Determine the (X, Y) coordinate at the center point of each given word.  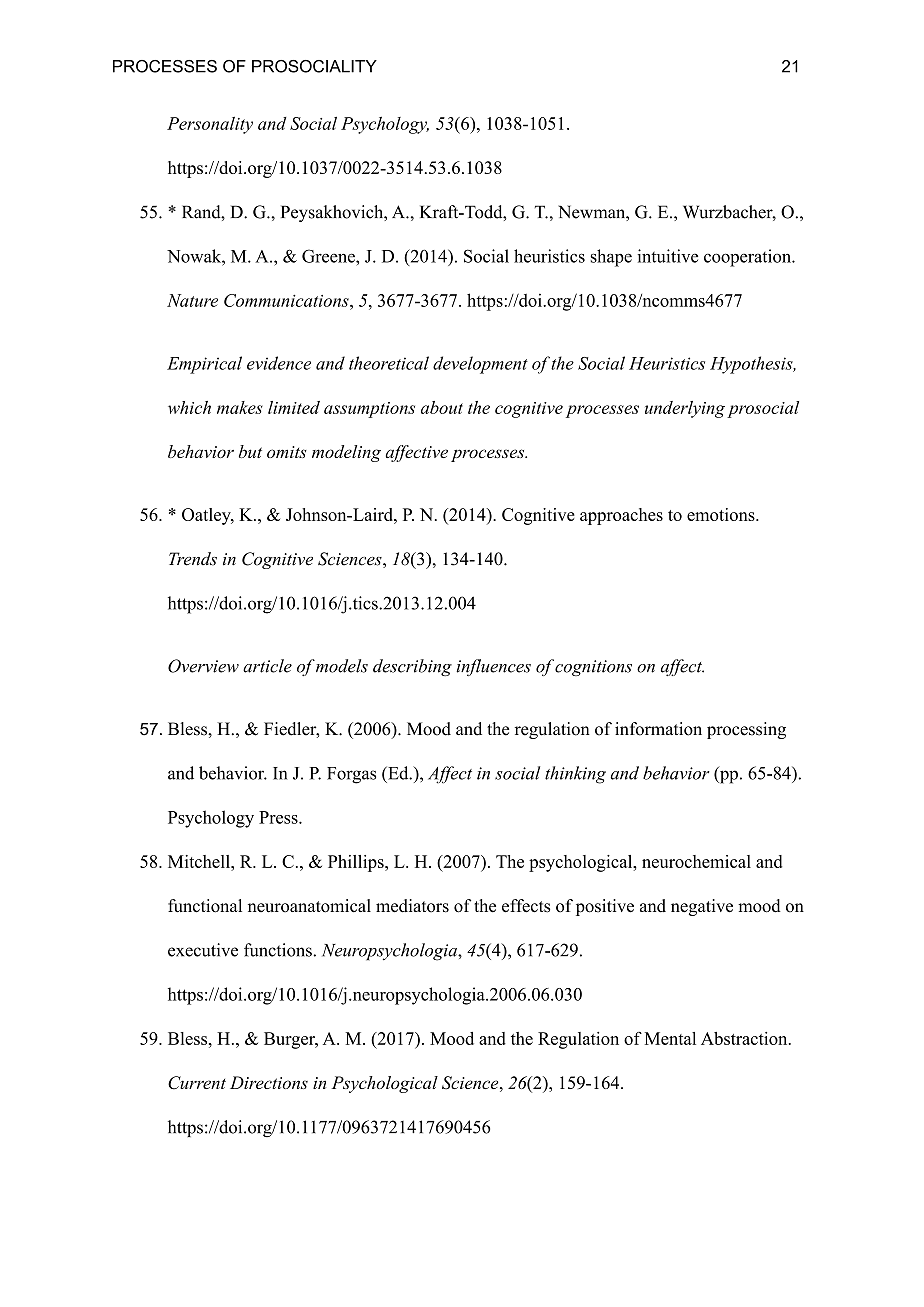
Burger (290, 1040)
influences (493, 667)
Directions (269, 1082)
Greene (329, 256)
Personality (210, 125)
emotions (722, 514)
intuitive (667, 256)
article (267, 666)
